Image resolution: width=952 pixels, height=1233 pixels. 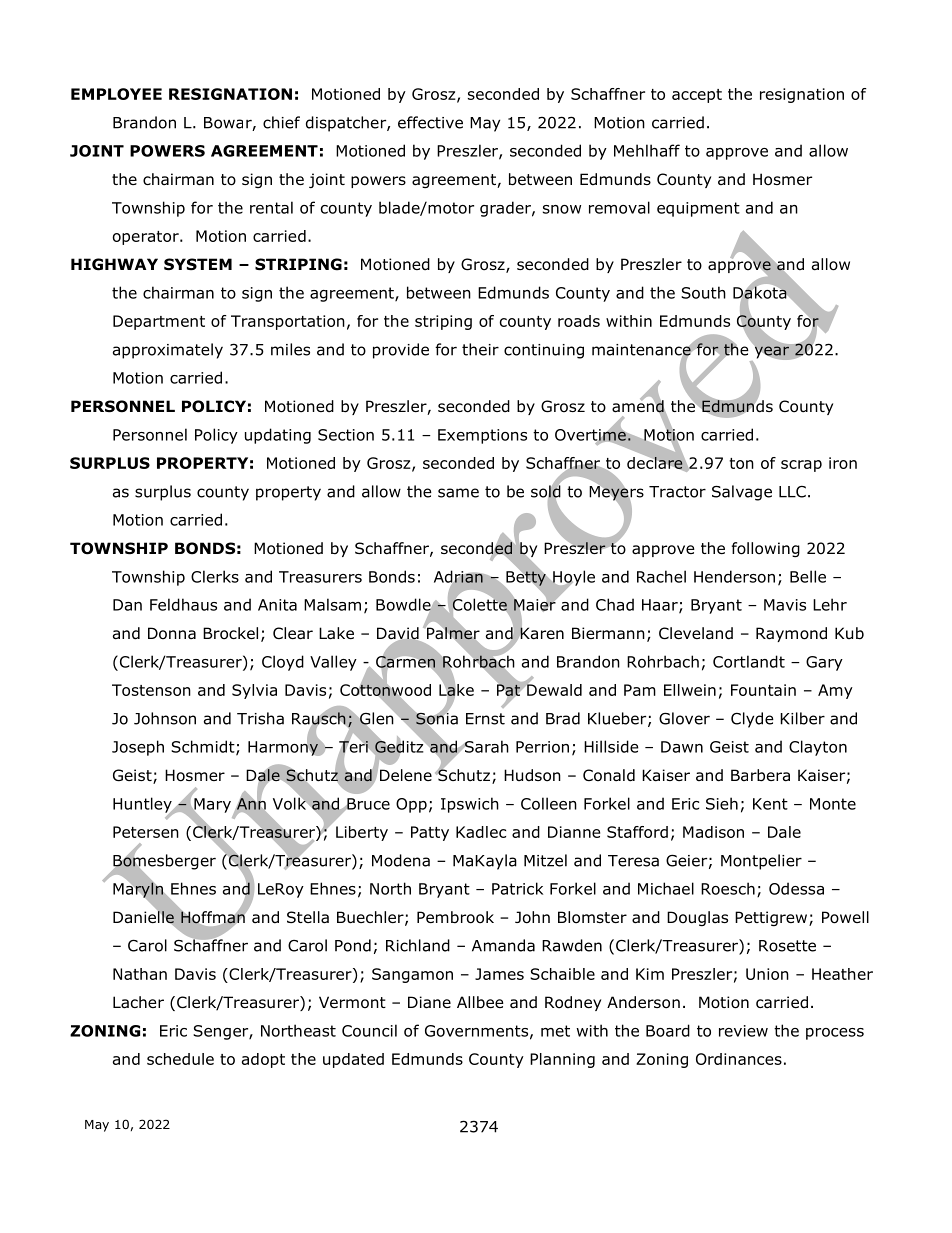 I want to click on effective, so click(x=430, y=122).
